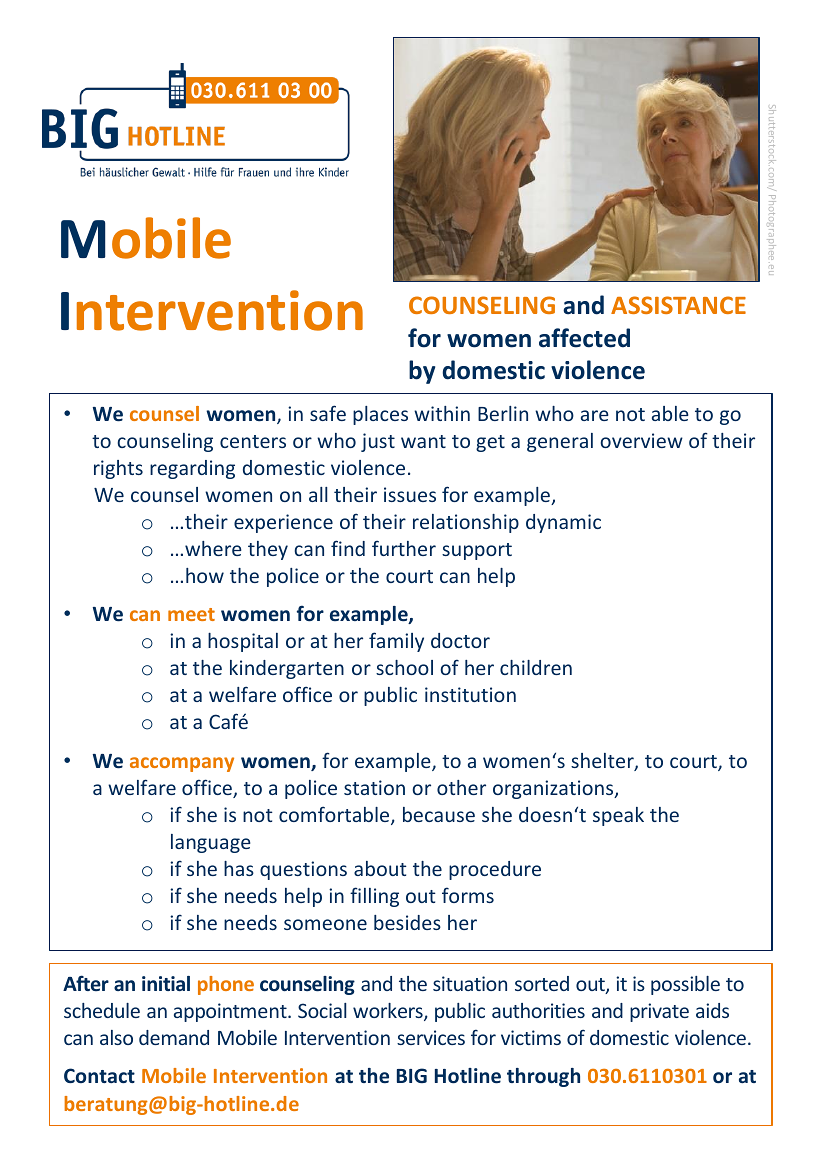 This image has width=826, height=1167. What do you see at coordinates (659, 1012) in the image?
I see `private` at bounding box center [659, 1012].
